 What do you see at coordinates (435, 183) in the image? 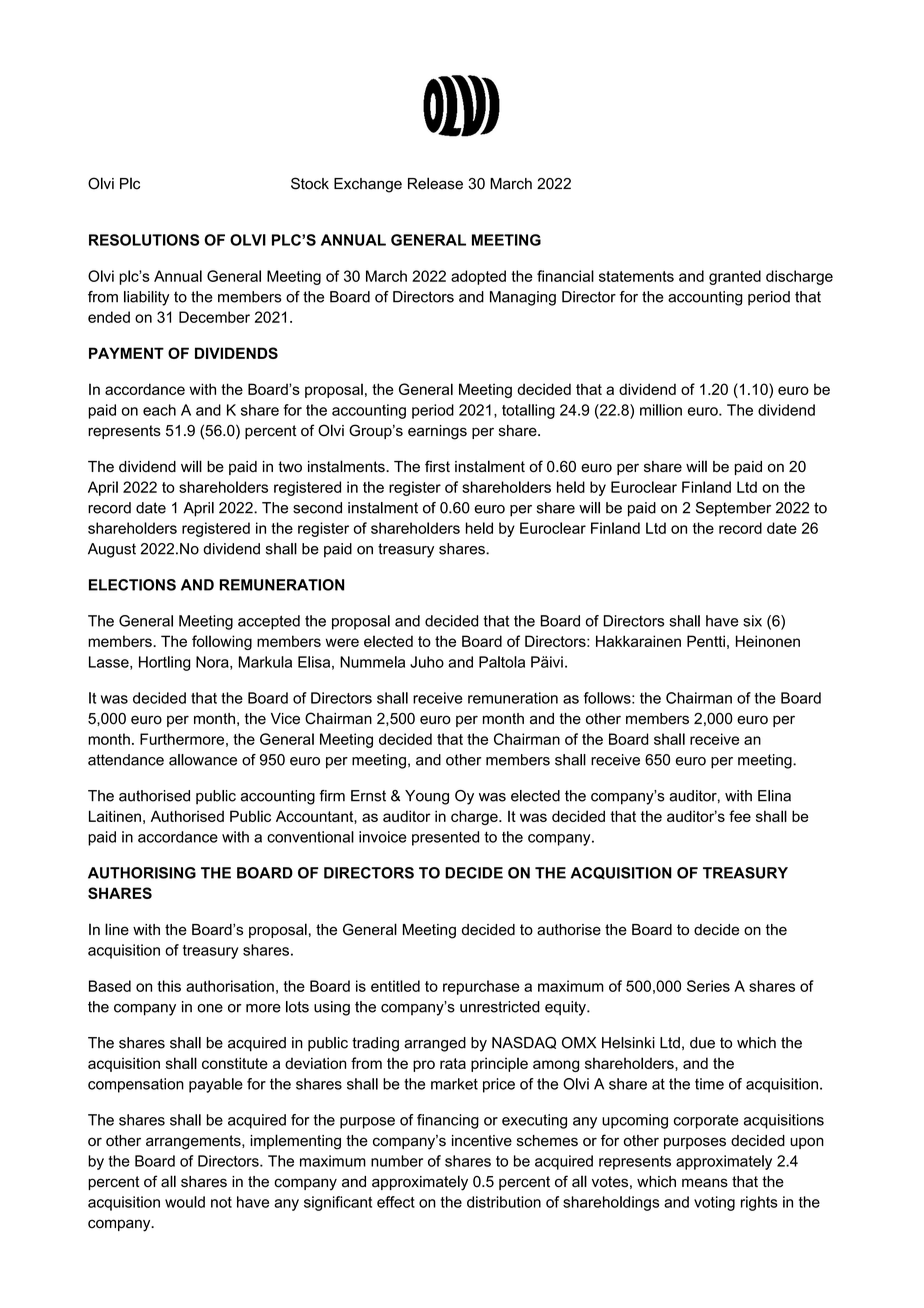
I see `Release` at bounding box center [435, 183].
